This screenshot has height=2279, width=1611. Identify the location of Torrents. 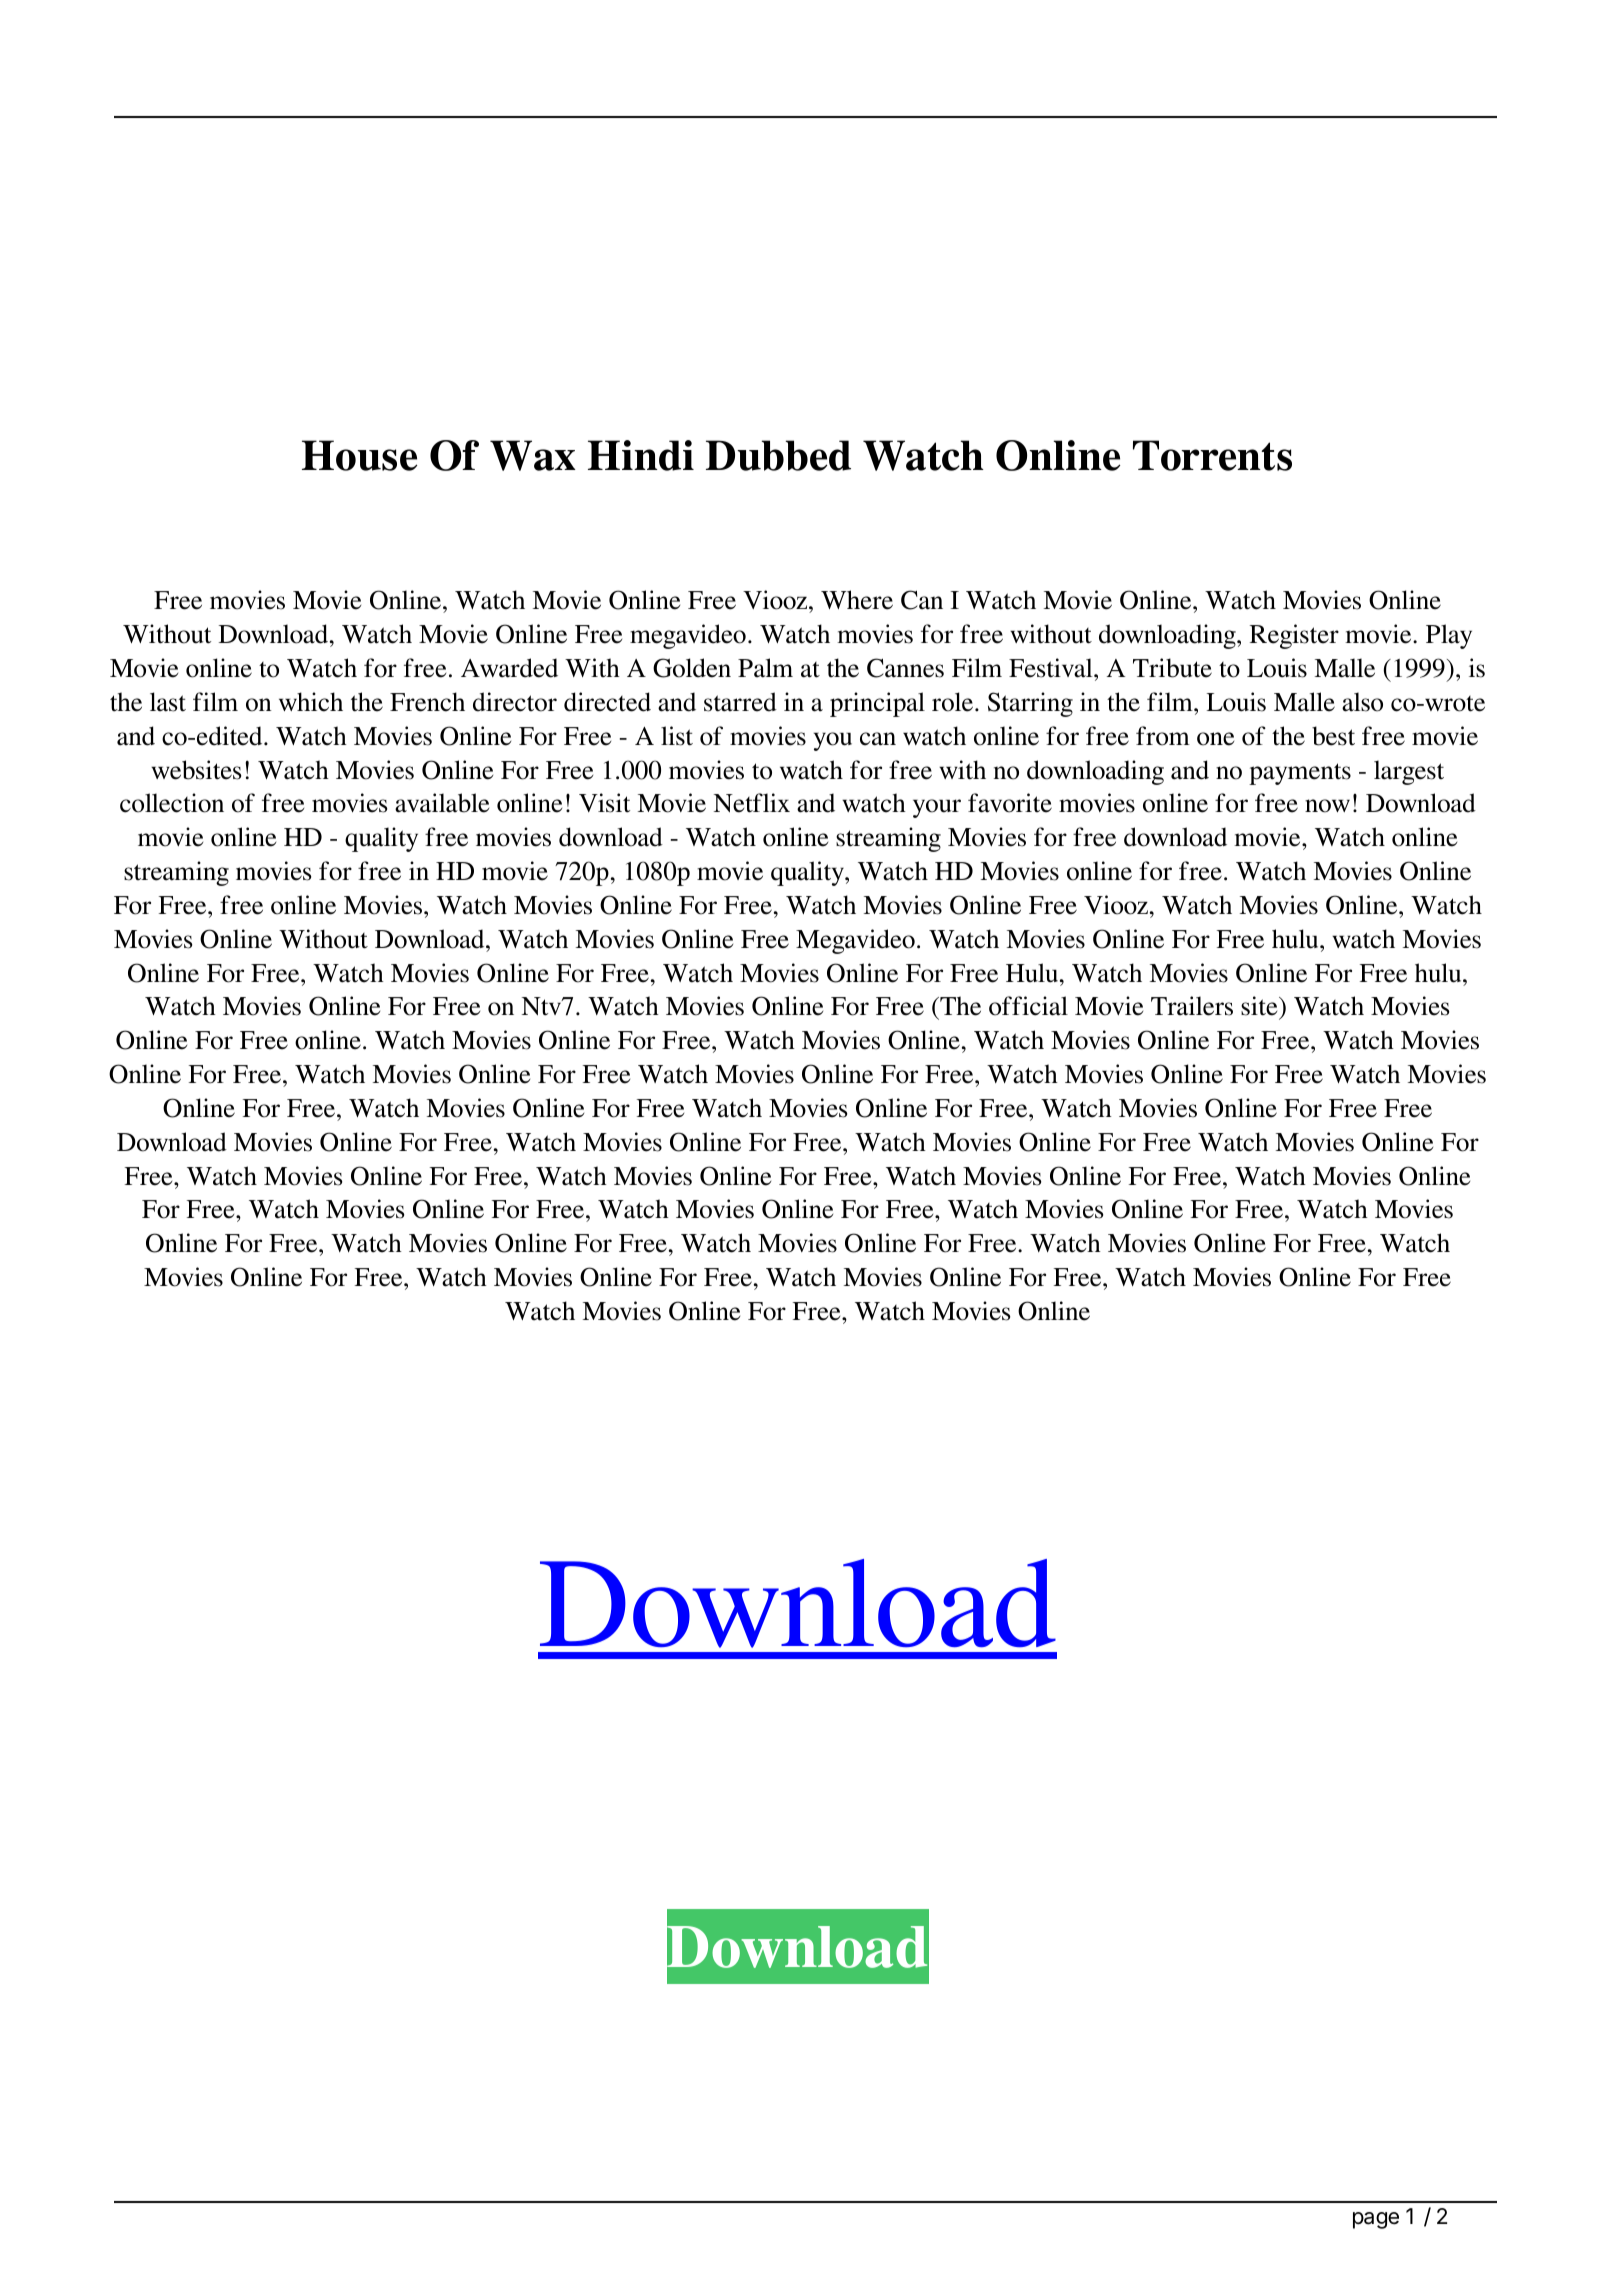
(1212, 455).
